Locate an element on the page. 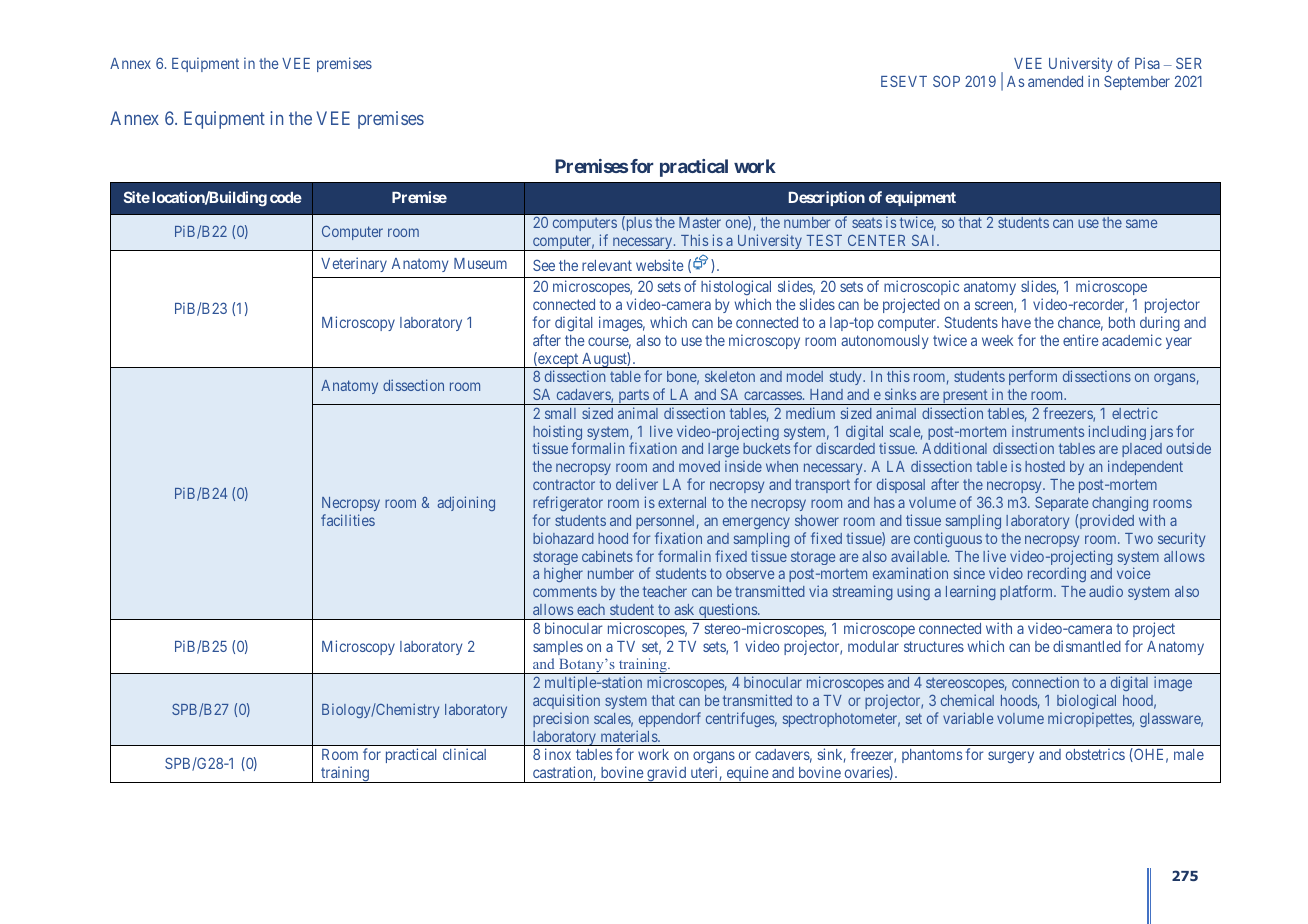  facilities is located at coordinates (348, 520).
